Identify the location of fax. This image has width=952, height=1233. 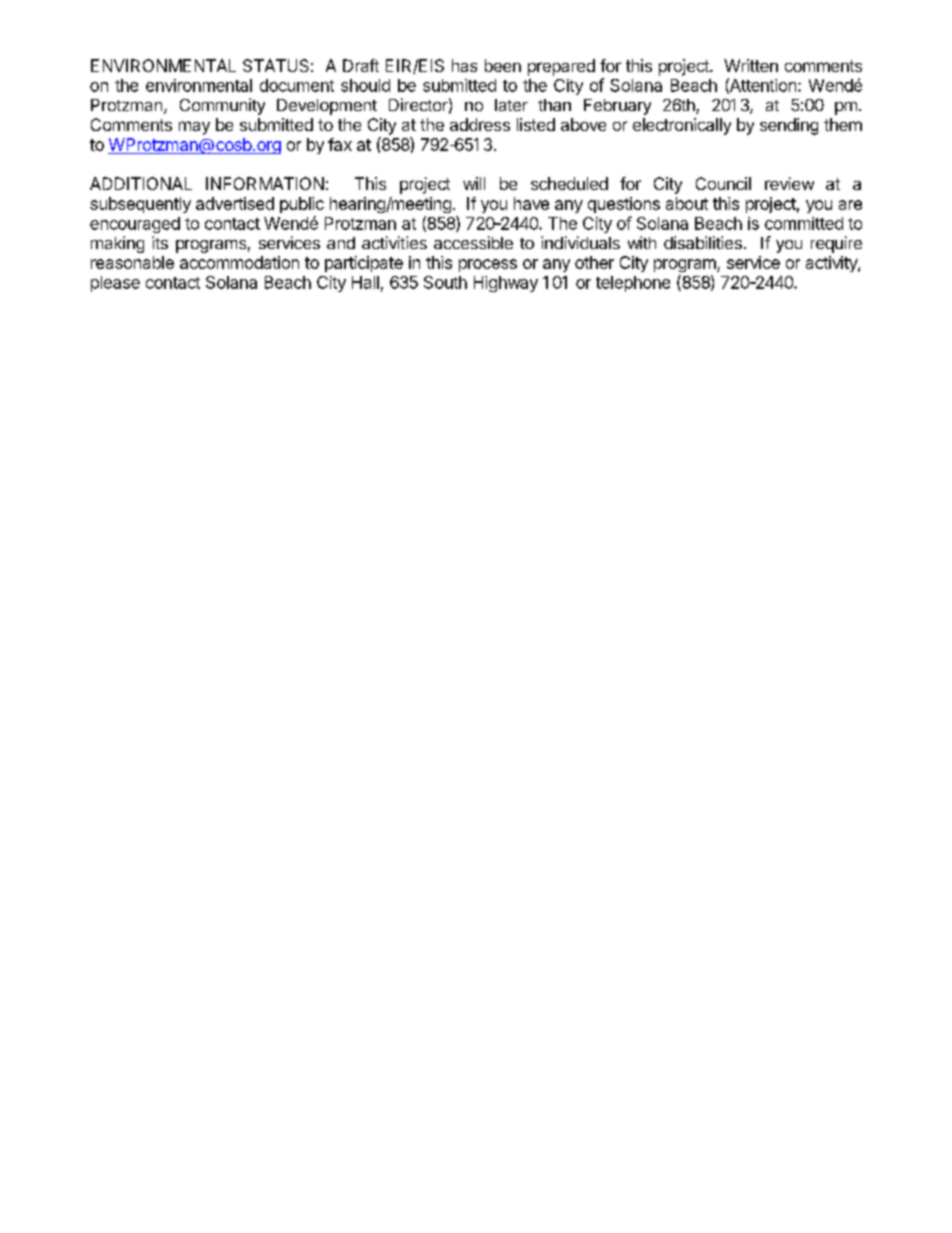
(340, 144).
